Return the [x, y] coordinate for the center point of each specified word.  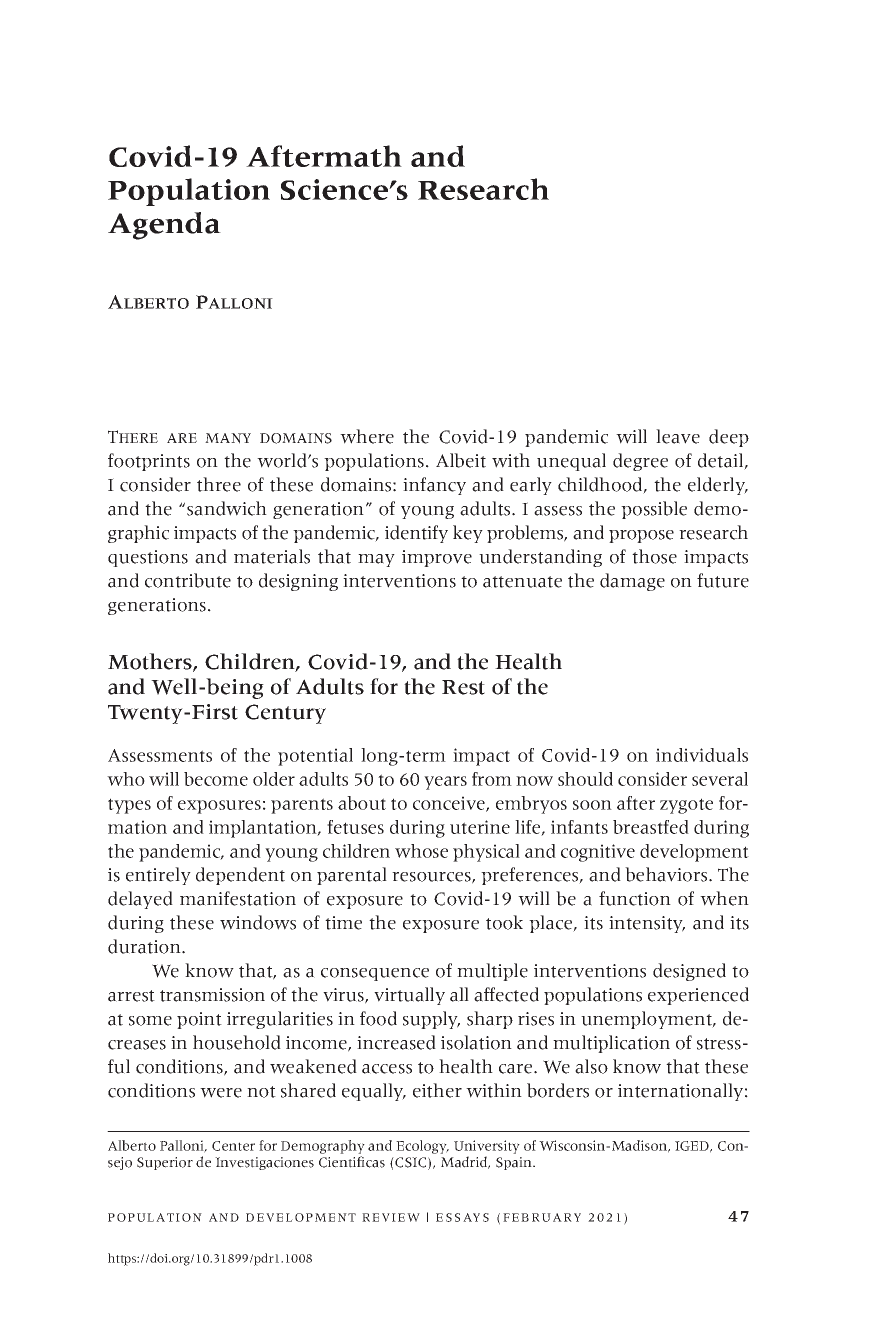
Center [233, 1146]
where [367, 436]
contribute [188, 580]
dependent [240, 876]
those [654, 556]
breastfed [651, 827]
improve [437, 558]
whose [421, 851]
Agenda [164, 226]
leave [678, 436]
